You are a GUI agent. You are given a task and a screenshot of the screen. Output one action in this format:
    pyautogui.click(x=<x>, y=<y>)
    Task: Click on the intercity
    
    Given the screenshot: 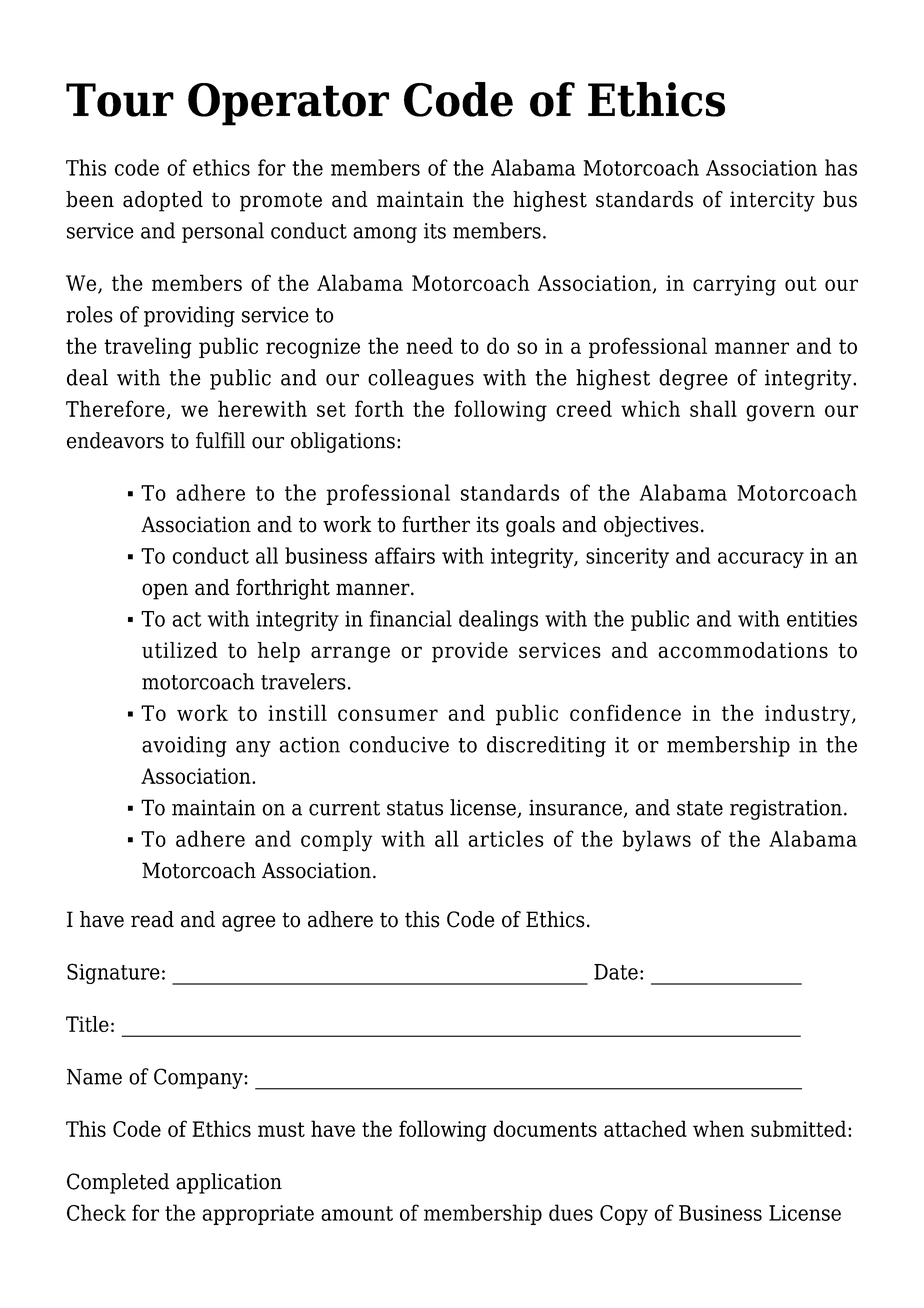 What is the action you would take?
    pyautogui.click(x=772, y=201)
